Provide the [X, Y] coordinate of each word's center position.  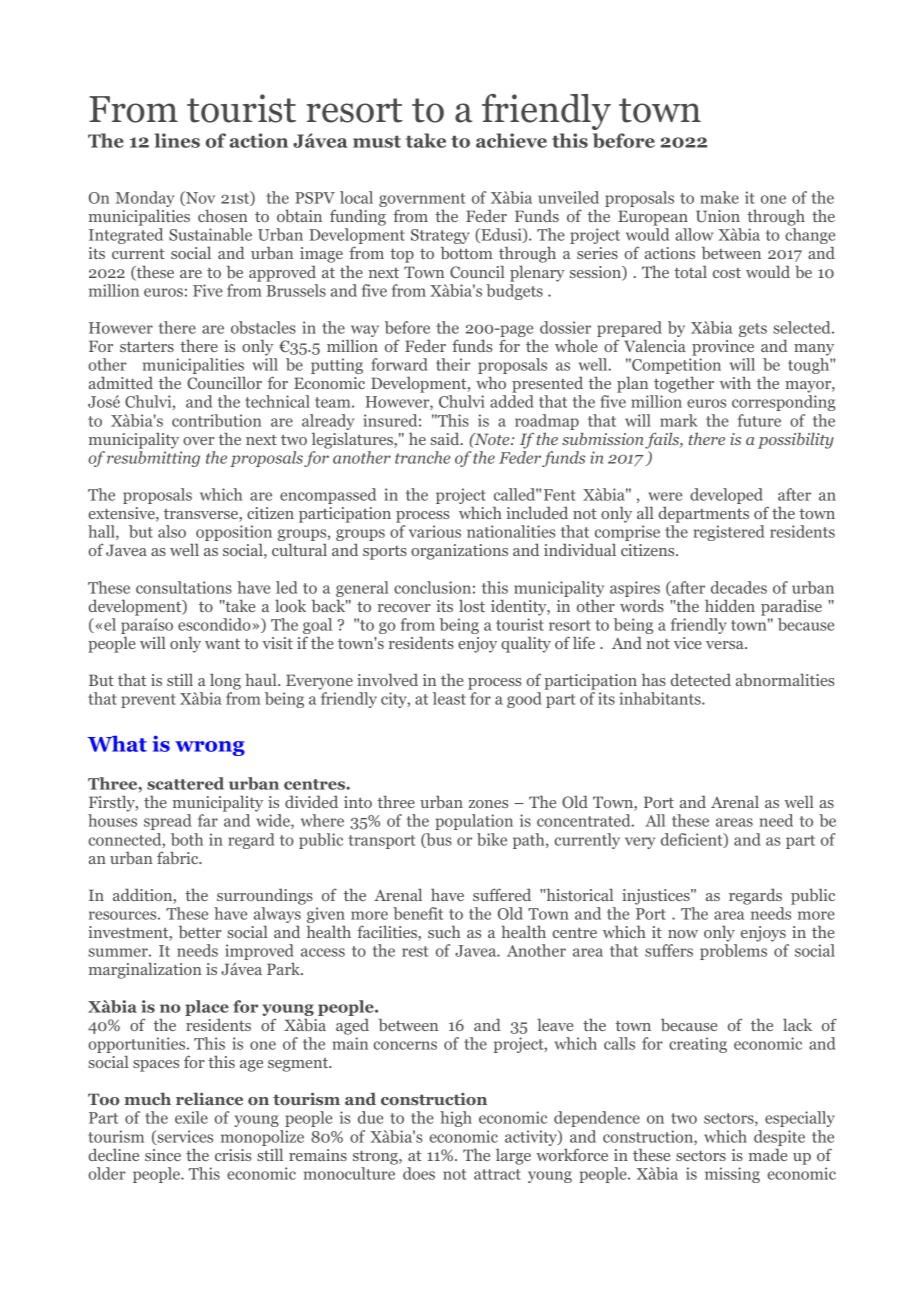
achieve [511, 140]
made [768, 1154]
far [208, 820]
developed [726, 496]
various [435, 531]
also [172, 531]
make [719, 197]
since [163, 1155]
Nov [199, 198]
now [683, 934]
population [474, 822]
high [456, 1119]
